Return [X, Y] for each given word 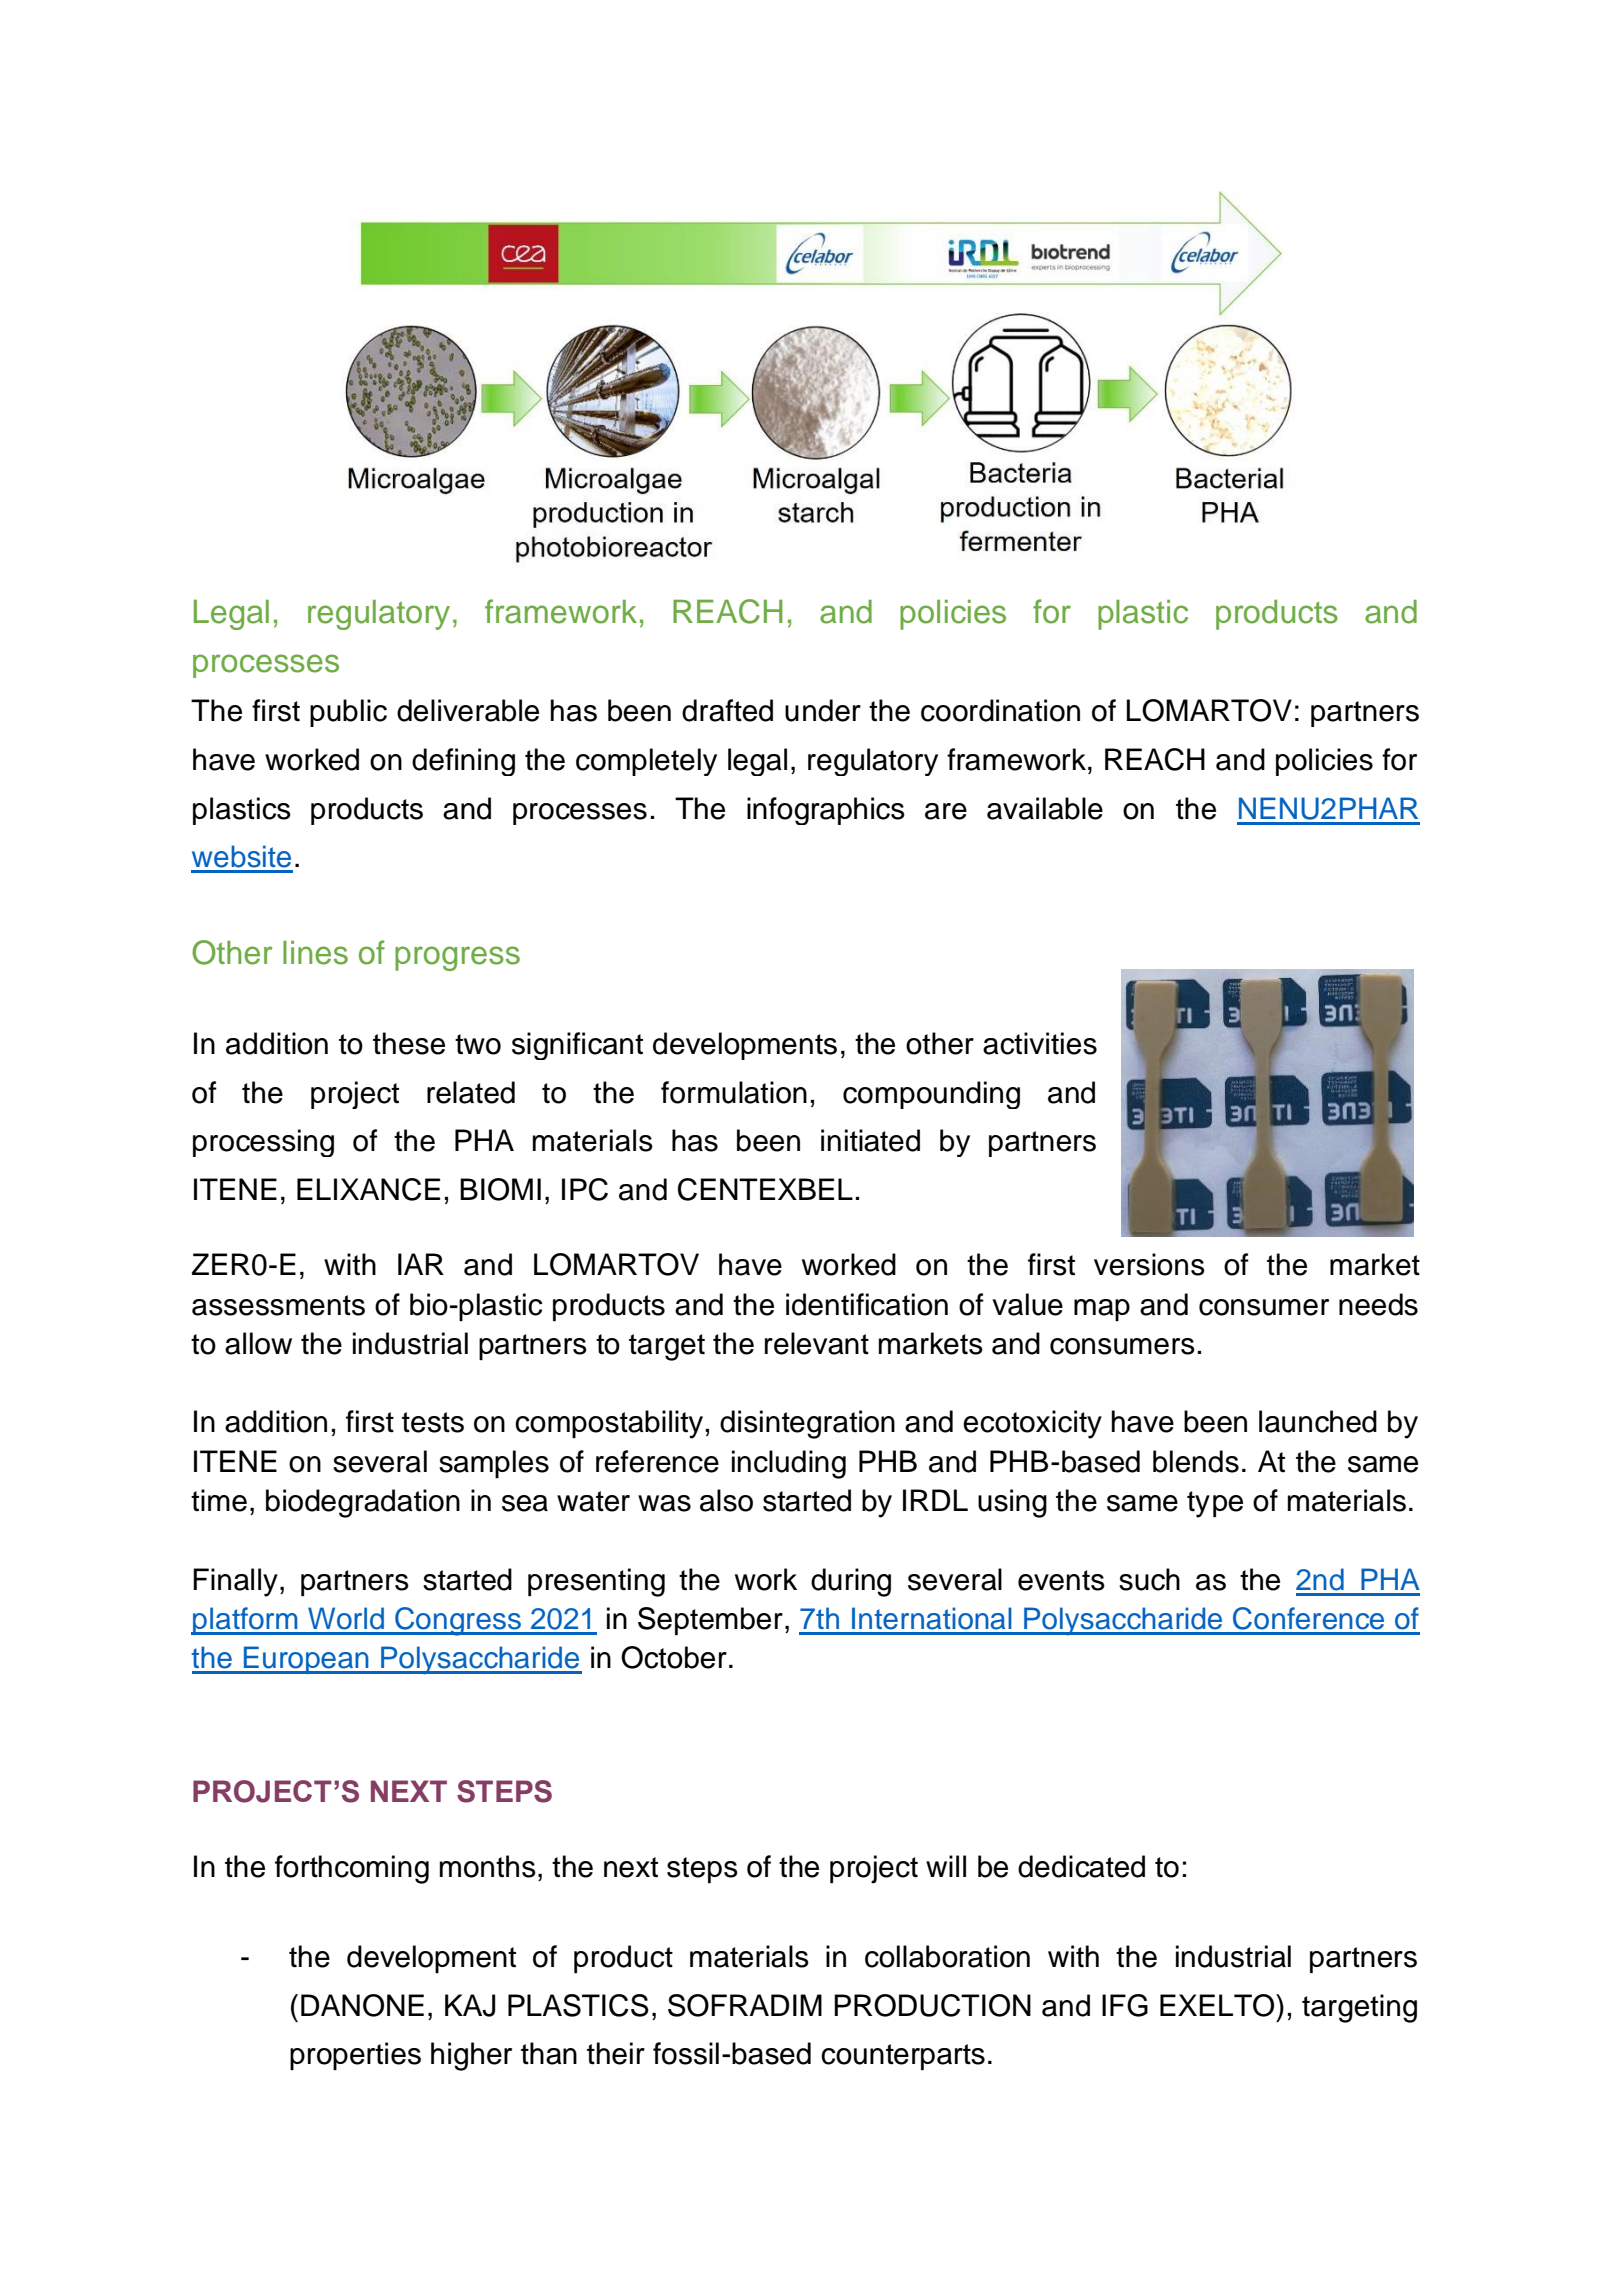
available [1045, 808]
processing [263, 1143]
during [851, 1582]
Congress [458, 1621]
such [1149, 1579]
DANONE [362, 2005]
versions [1149, 1264]
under [823, 710]
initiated [870, 1140]
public [348, 713]
